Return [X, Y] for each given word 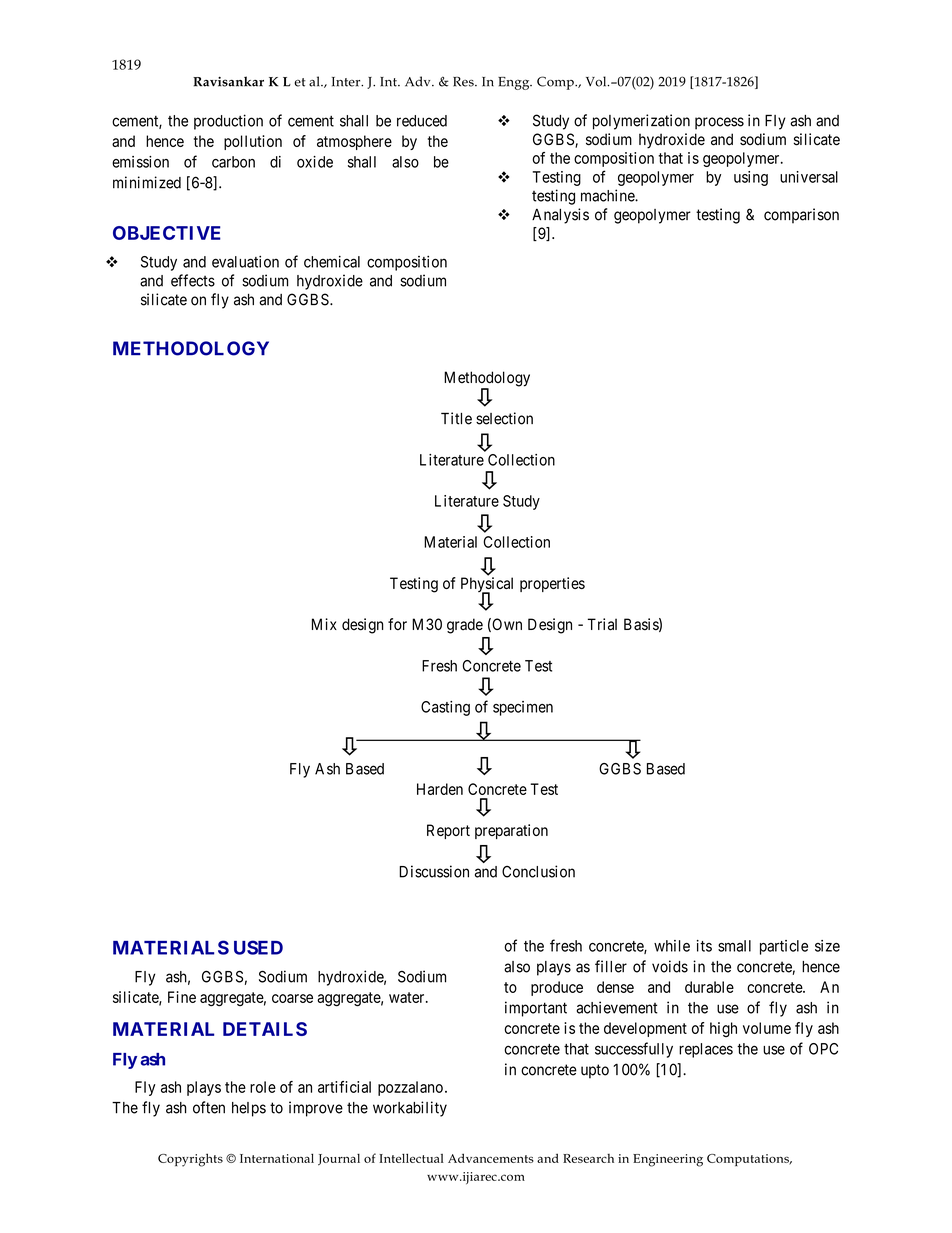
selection [504, 418]
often [209, 1107]
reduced [422, 121]
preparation [511, 831]
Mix [324, 624]
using [751, 178]
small [734, 946]
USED [258, 947]
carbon [233, 162]
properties [552, 584]
